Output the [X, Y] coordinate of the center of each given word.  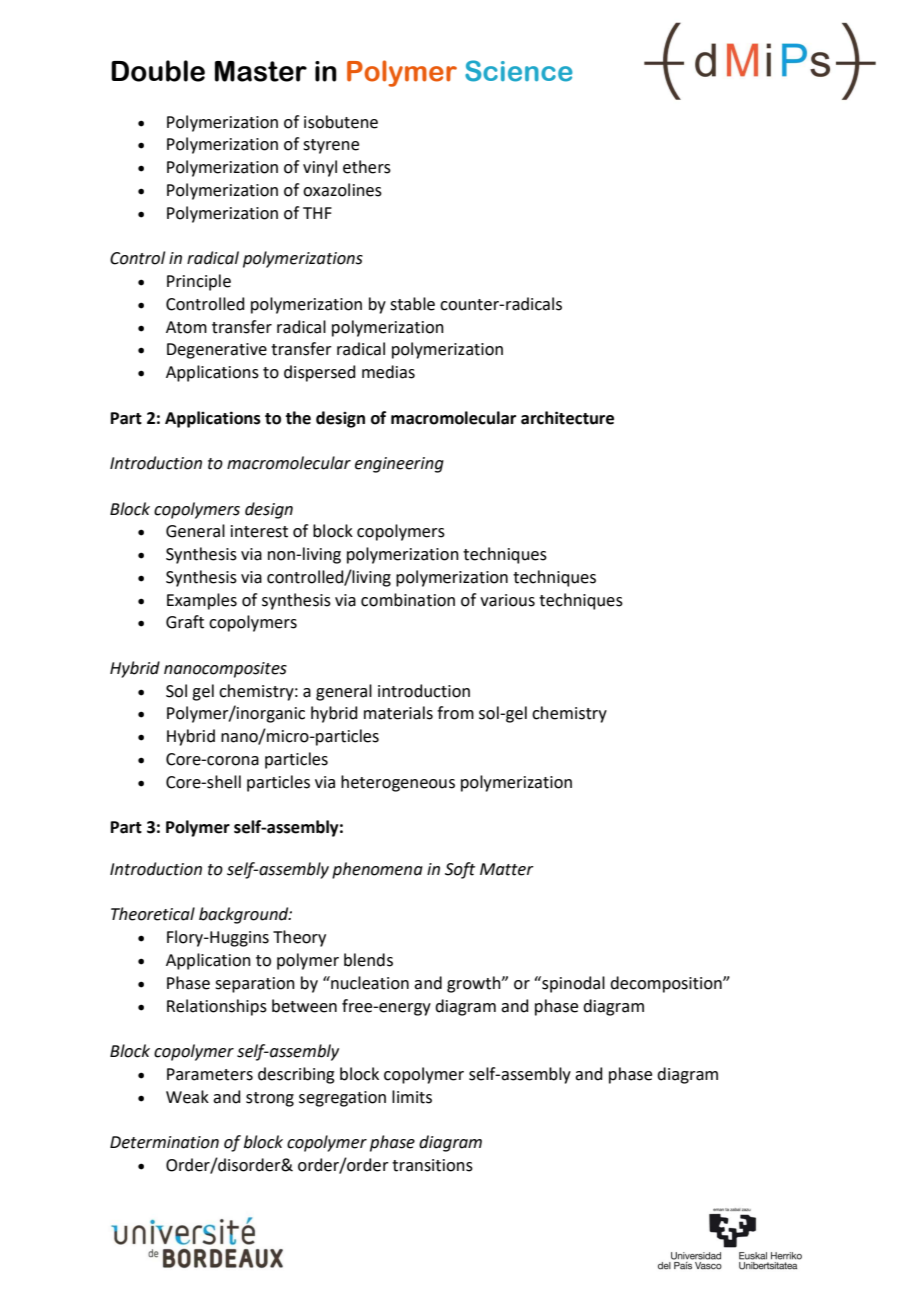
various [507, 600]
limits [412, 1097]
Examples [202, 601]
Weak [187, 1097]
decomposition [667, 984]
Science [519, 71]
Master [261, 71]
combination [408, 600]
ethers [367, 167]
